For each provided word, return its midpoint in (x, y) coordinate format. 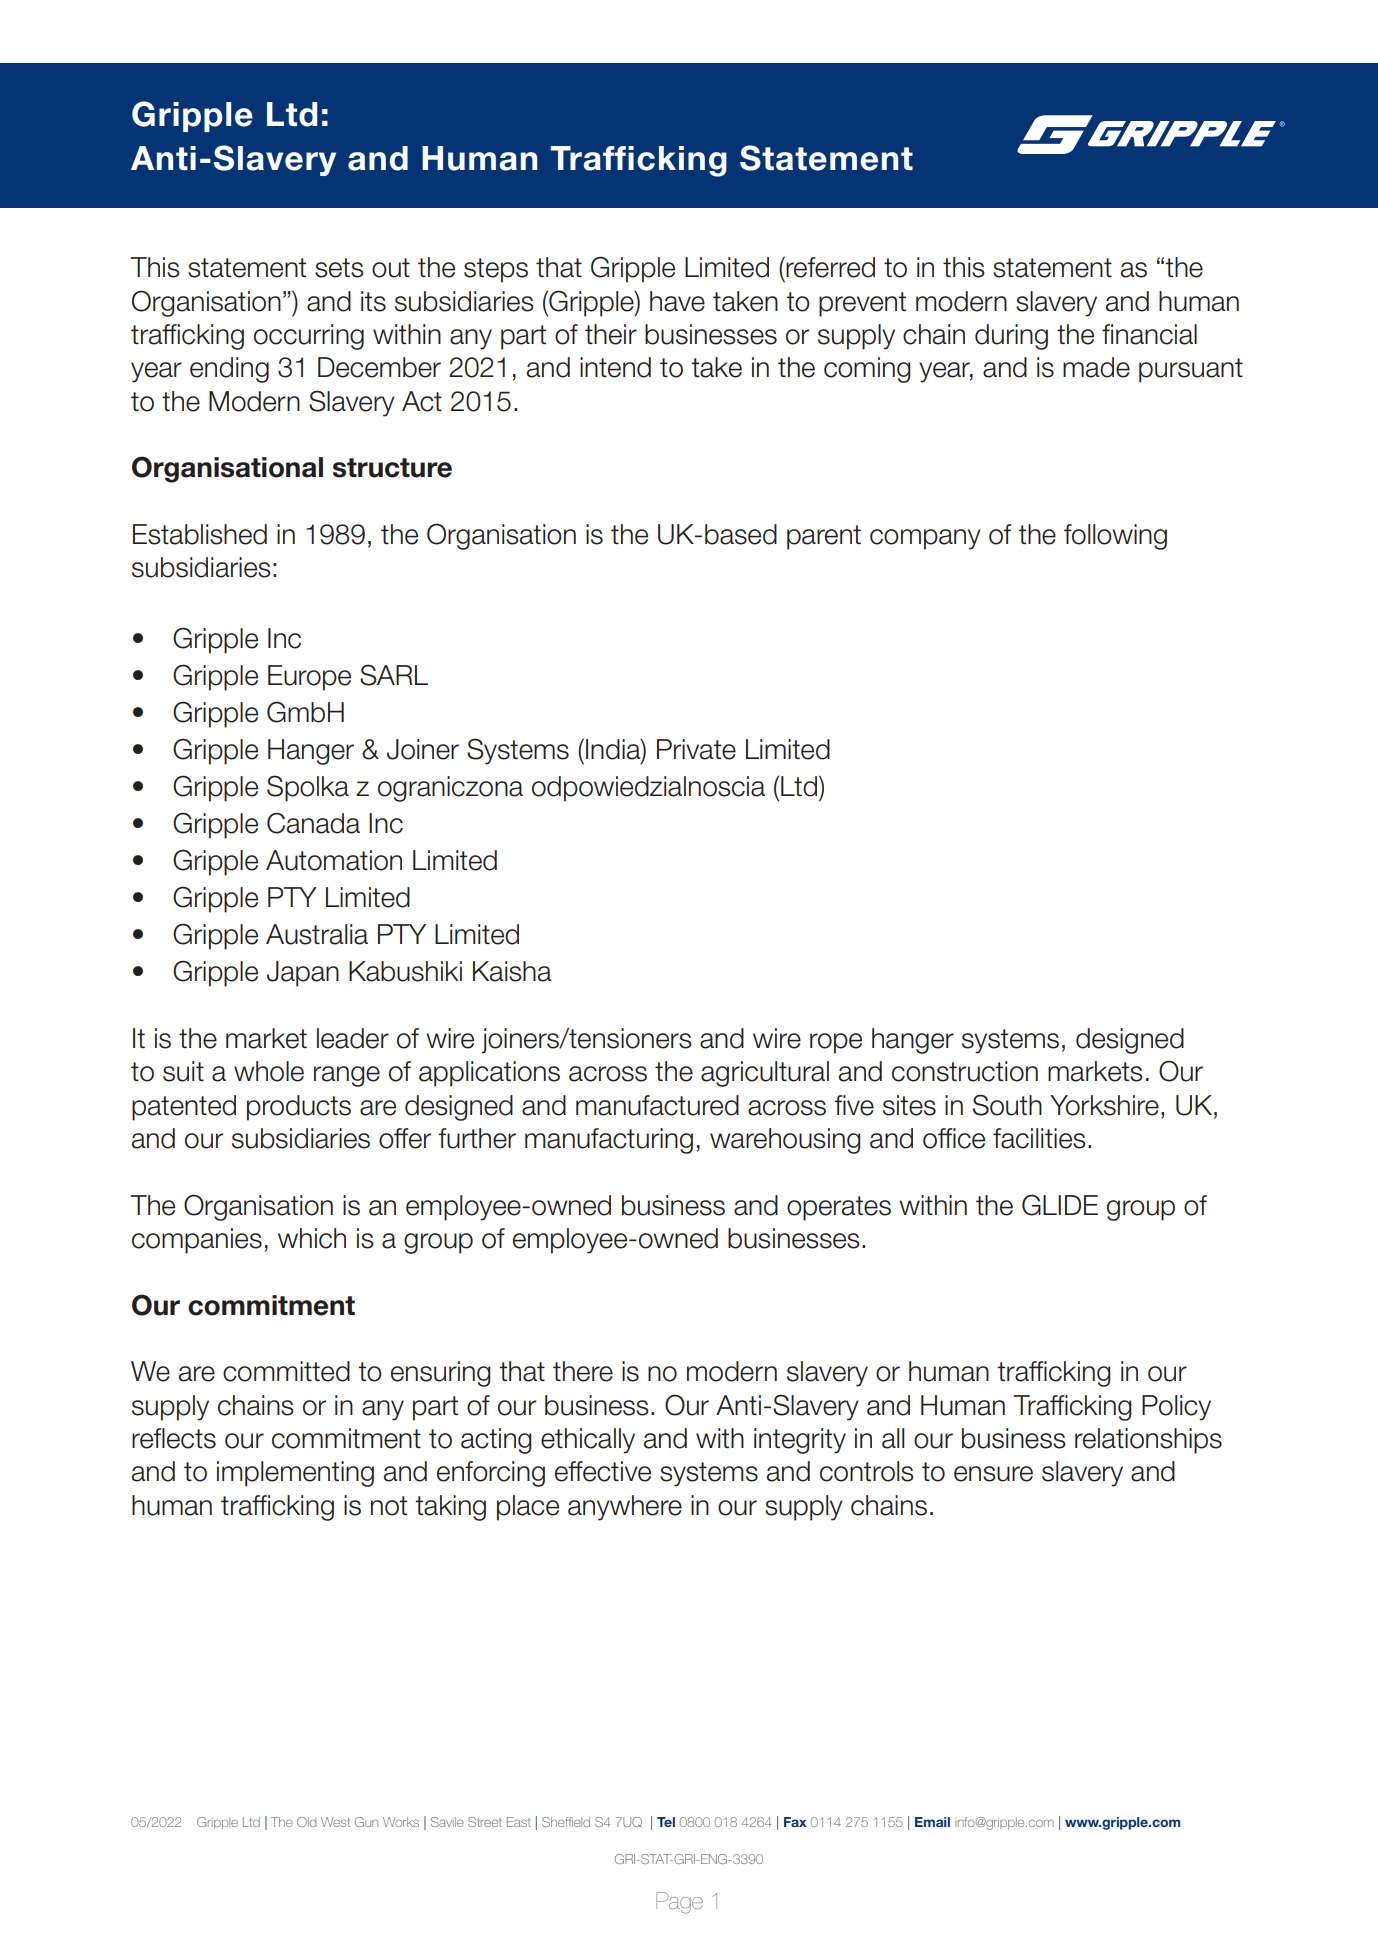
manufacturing (609, 1141)
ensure (993, 1474)
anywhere (625, 1508)
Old (306, 1822)
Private (696, 749)
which (312, 1238)
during (1011, 337)
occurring (309, 337)
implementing (295, 1474)
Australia (317, 934)
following (1115, 537)
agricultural (765, 1074)
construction (965, 1071)
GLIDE (1060, 1205)
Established (200, 534)
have (677, 301)
